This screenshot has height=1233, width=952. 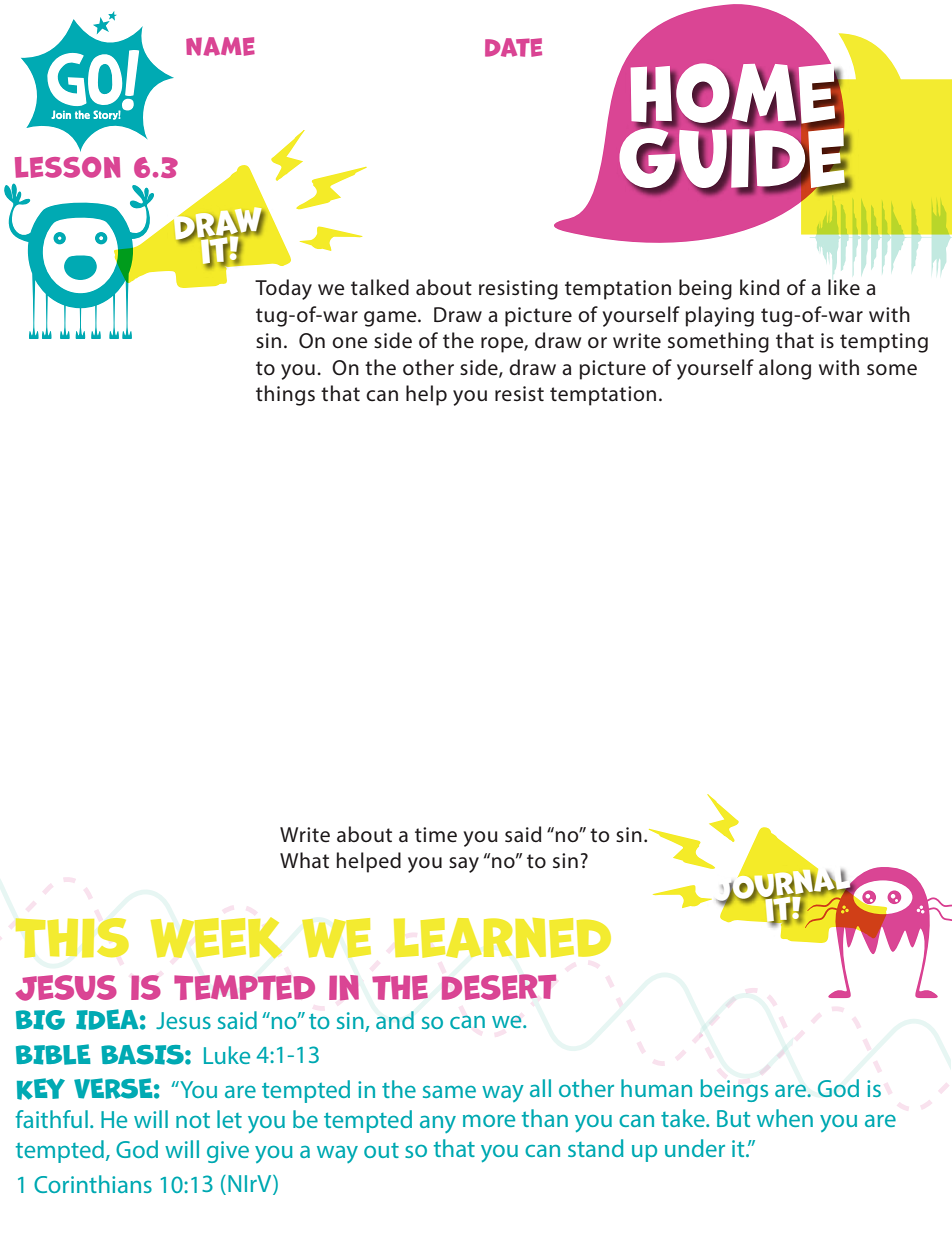 I want to click on along, so click(x=785, y=369).
